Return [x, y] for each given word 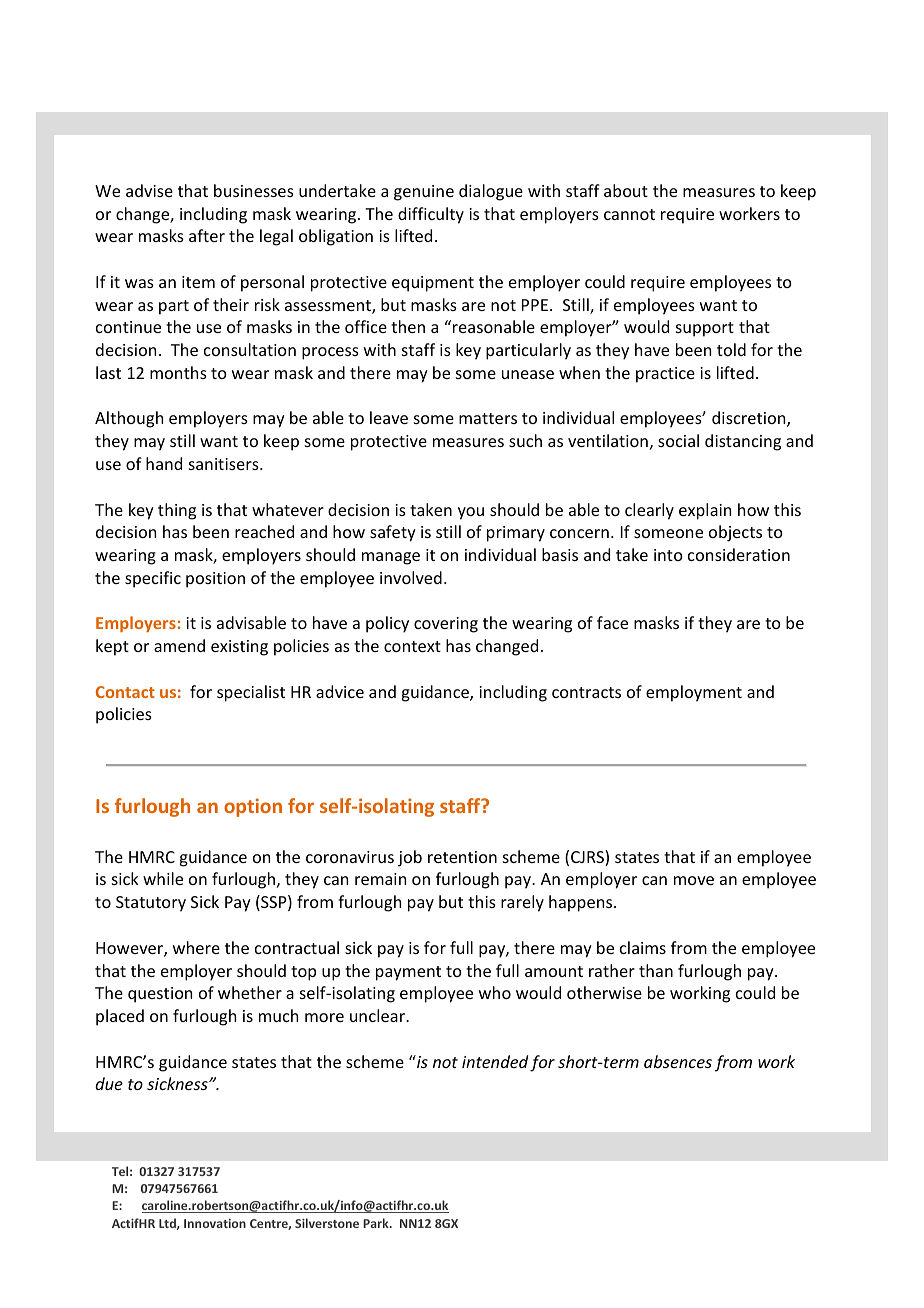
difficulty [431, 215]
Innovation [215, 1223]
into [668, 555]
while [163, 878]
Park [377, 1223]
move [694, 880]
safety [393, 533]
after [207, 235]
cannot [629, 214]
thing [177, 511]
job [410, 858]
